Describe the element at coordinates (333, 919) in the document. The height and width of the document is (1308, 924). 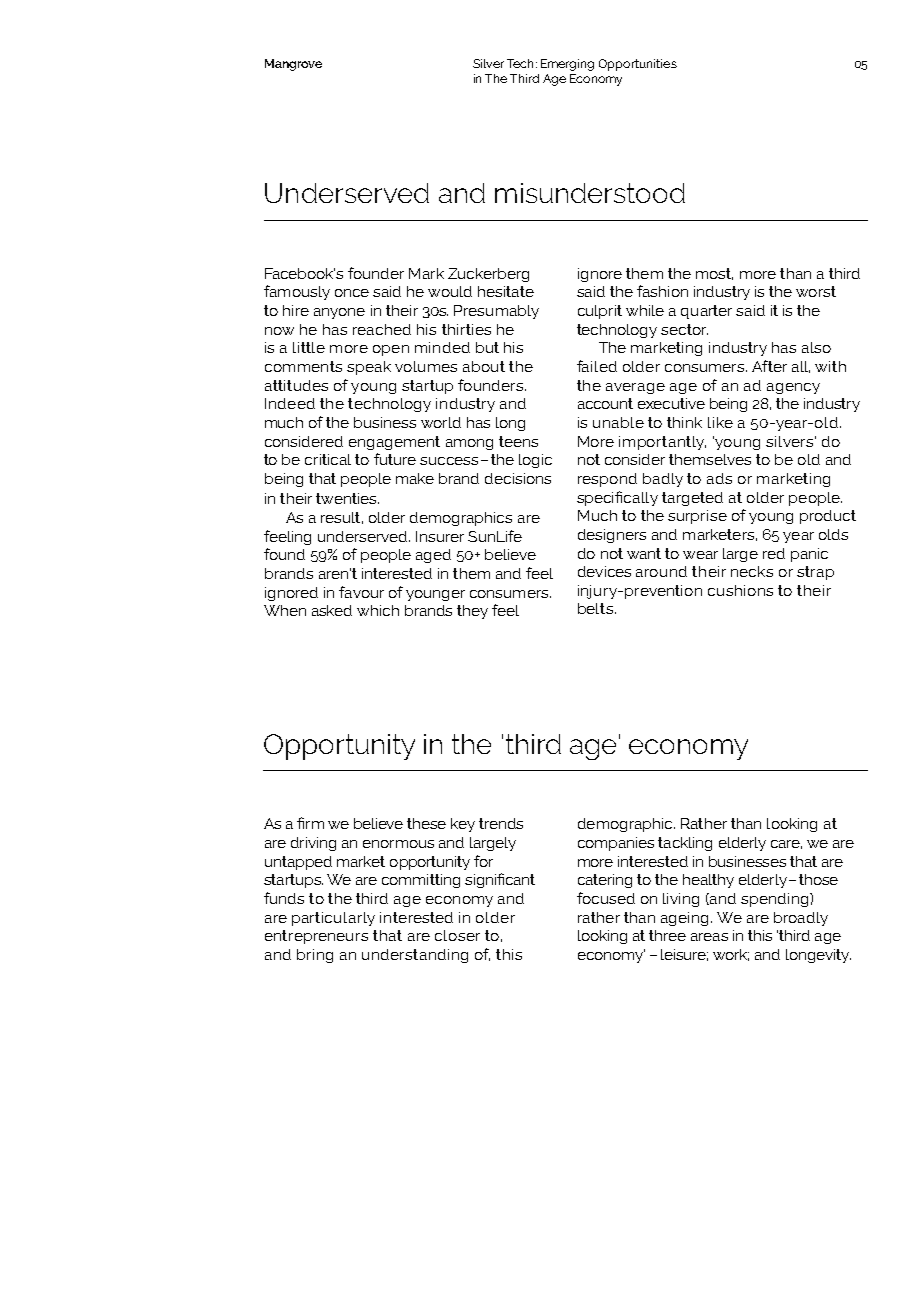
I see `particularly` at that location.
